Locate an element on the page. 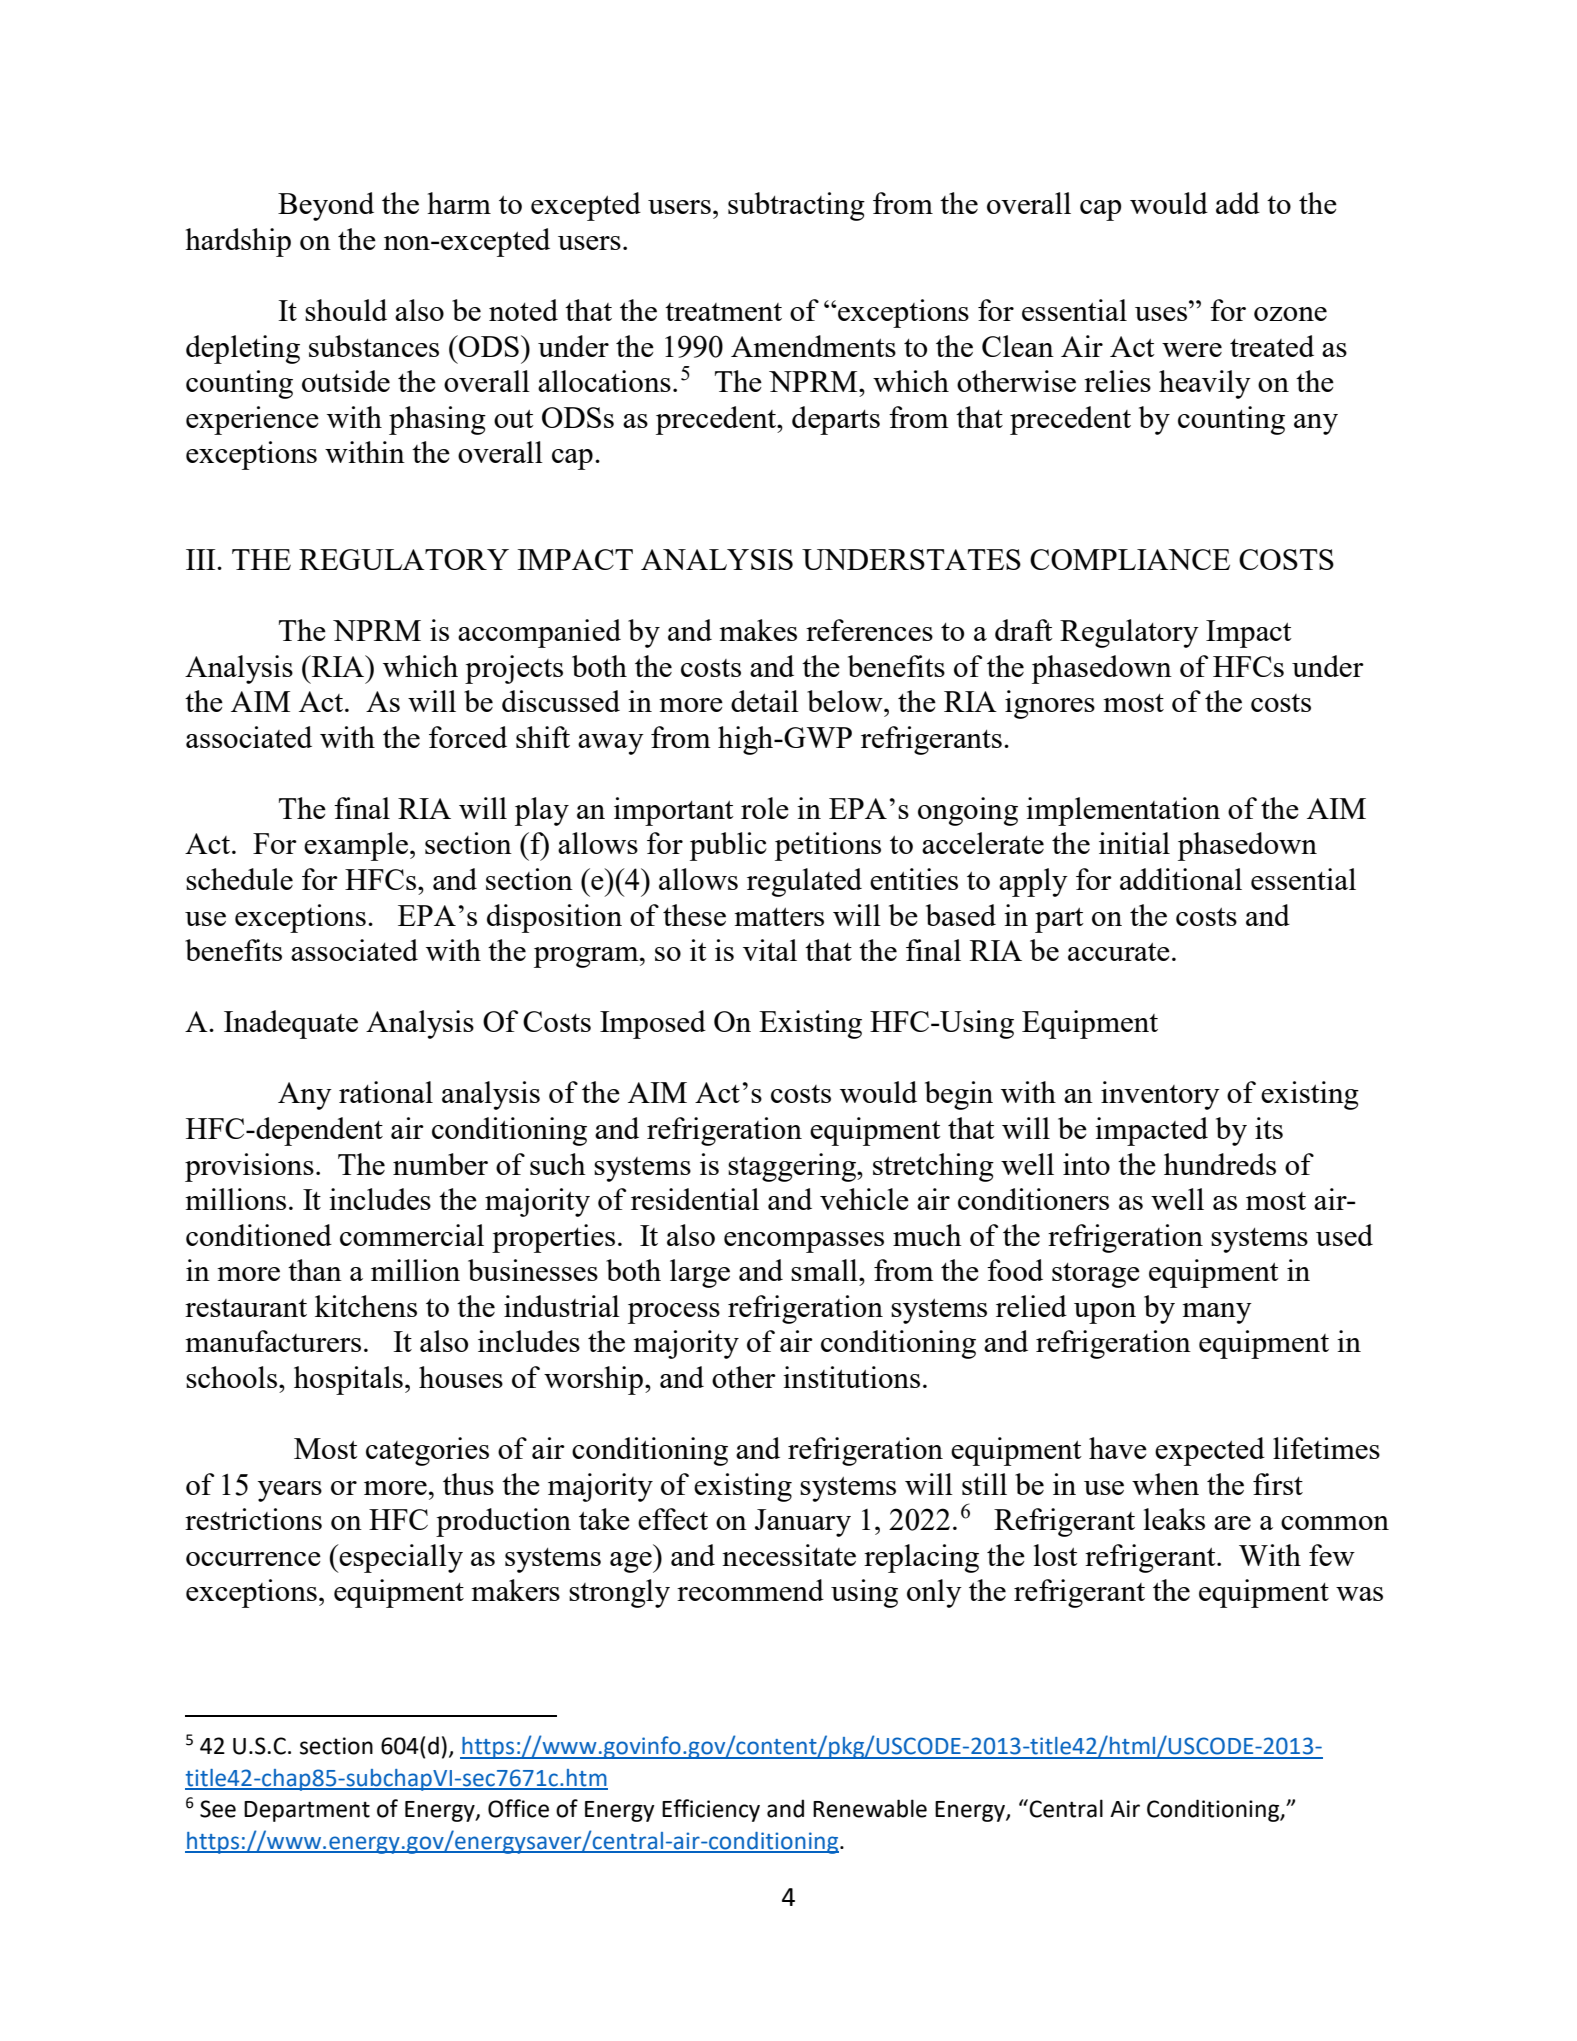 The height and width of the document is (2041, 1577). hospitals is located at coordinates (348, 1380).
